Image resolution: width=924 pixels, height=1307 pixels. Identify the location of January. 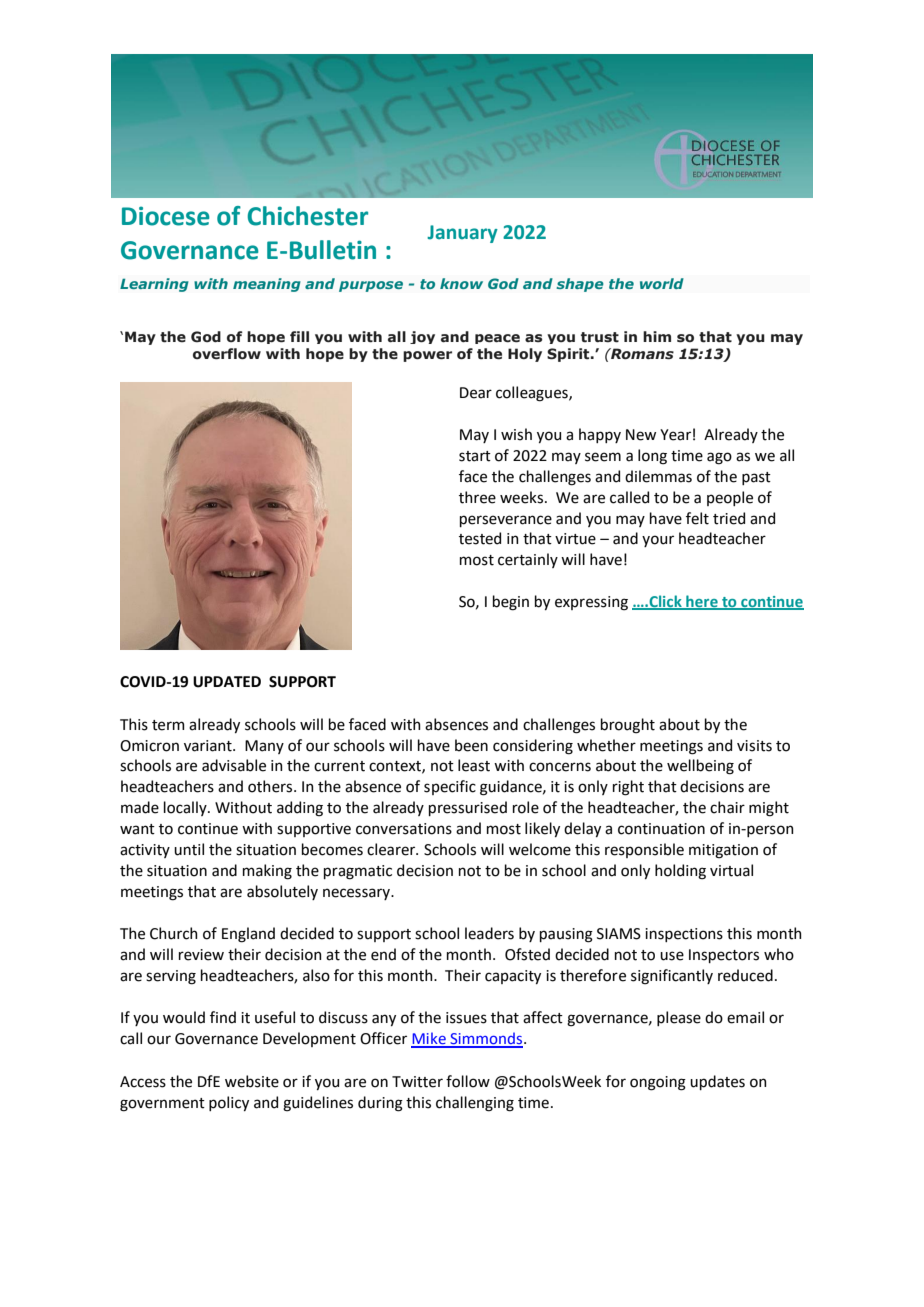
(462, 234).
